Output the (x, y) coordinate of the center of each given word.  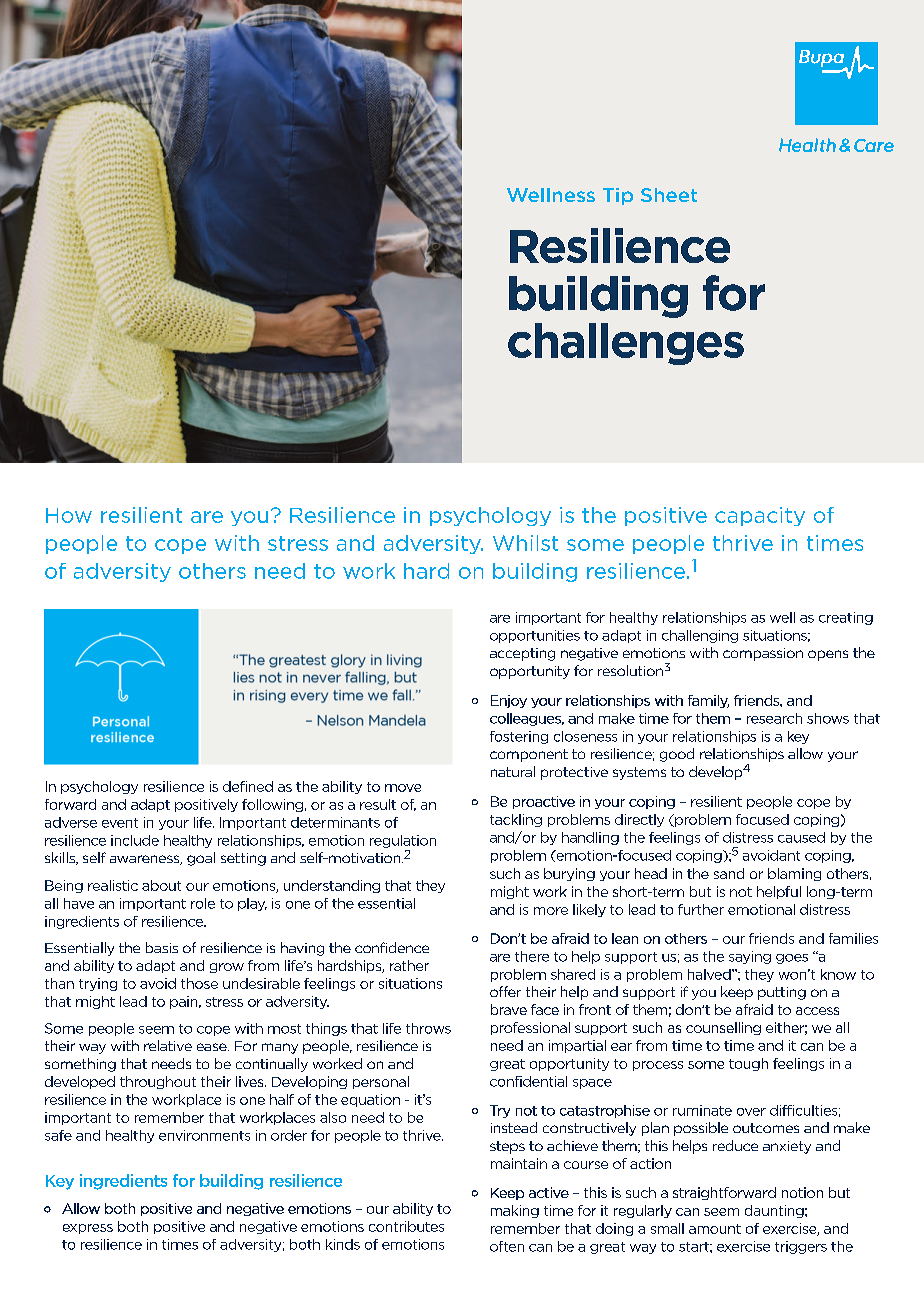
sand (729, 873)
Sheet (669, 195)
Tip (618, 196)
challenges (626, 344)
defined (248, 786)
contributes (406, 1226)
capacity (760, 516)
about (161, 885)
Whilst (525, 543)
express (88, 1229)
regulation (403, 841)
